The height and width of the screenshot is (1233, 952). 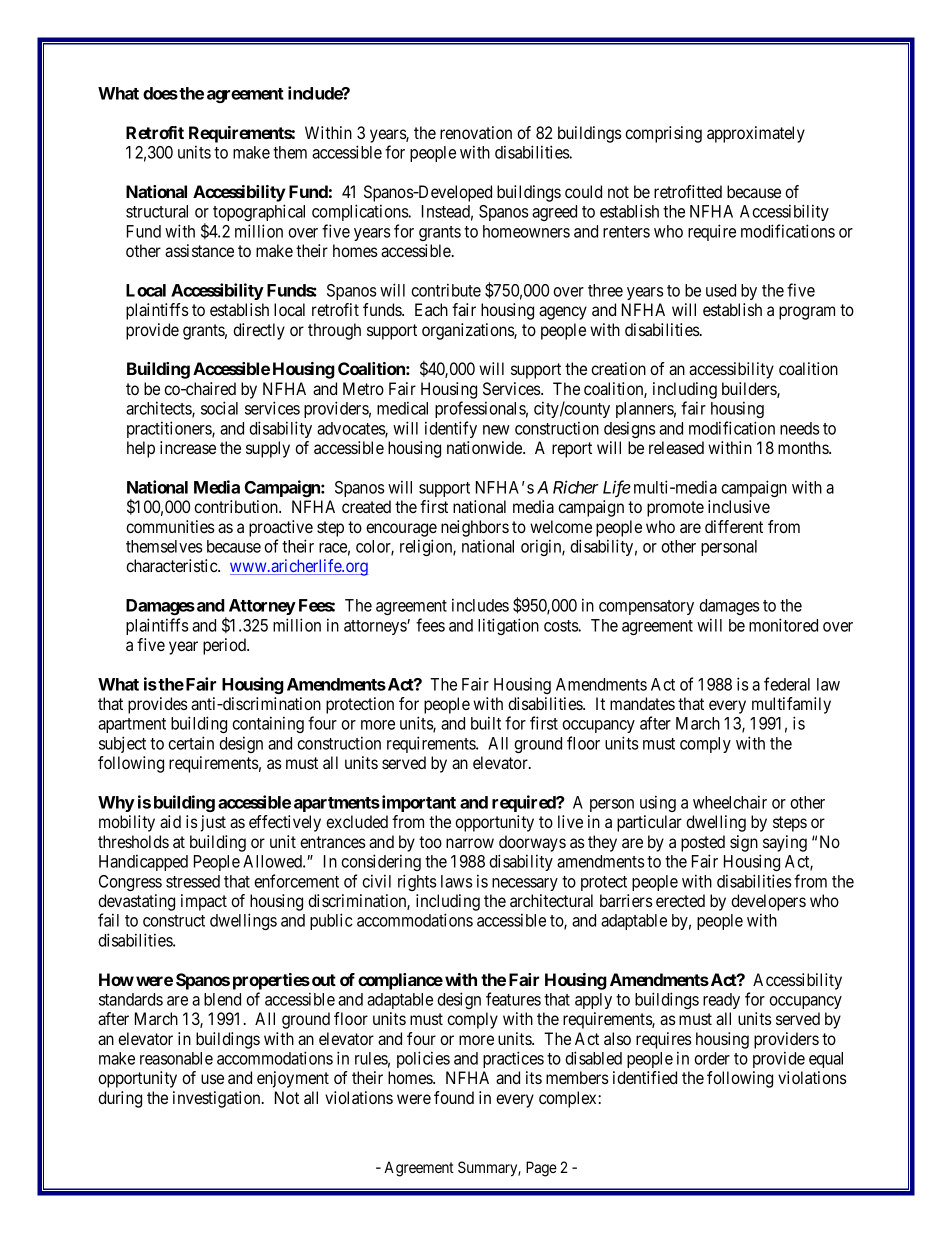 I want to click on just, so click(x=213, y=823).
